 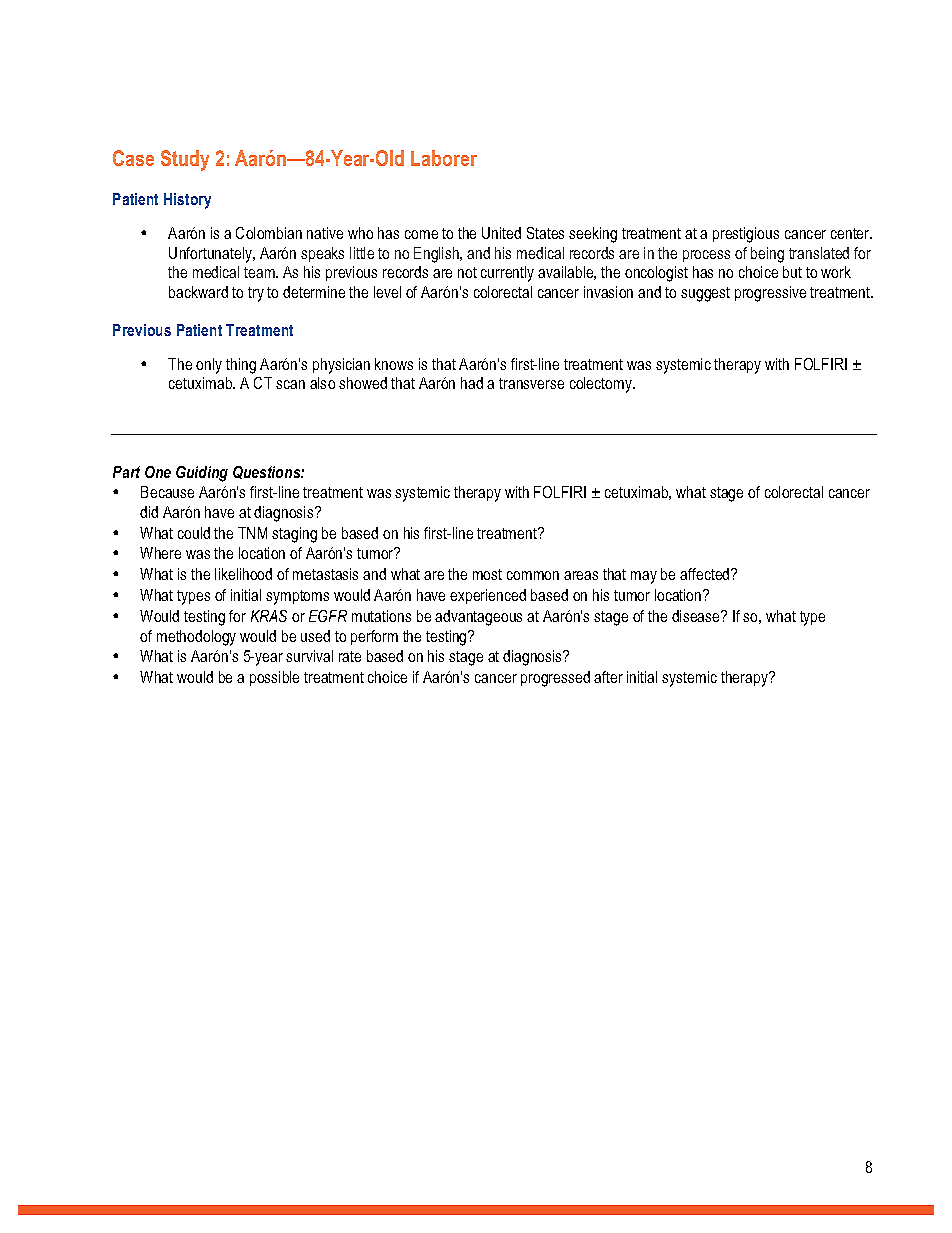 What do you see at coordinates (194, 533) in the image?
I see `could` at bounding box center [194, 533].
